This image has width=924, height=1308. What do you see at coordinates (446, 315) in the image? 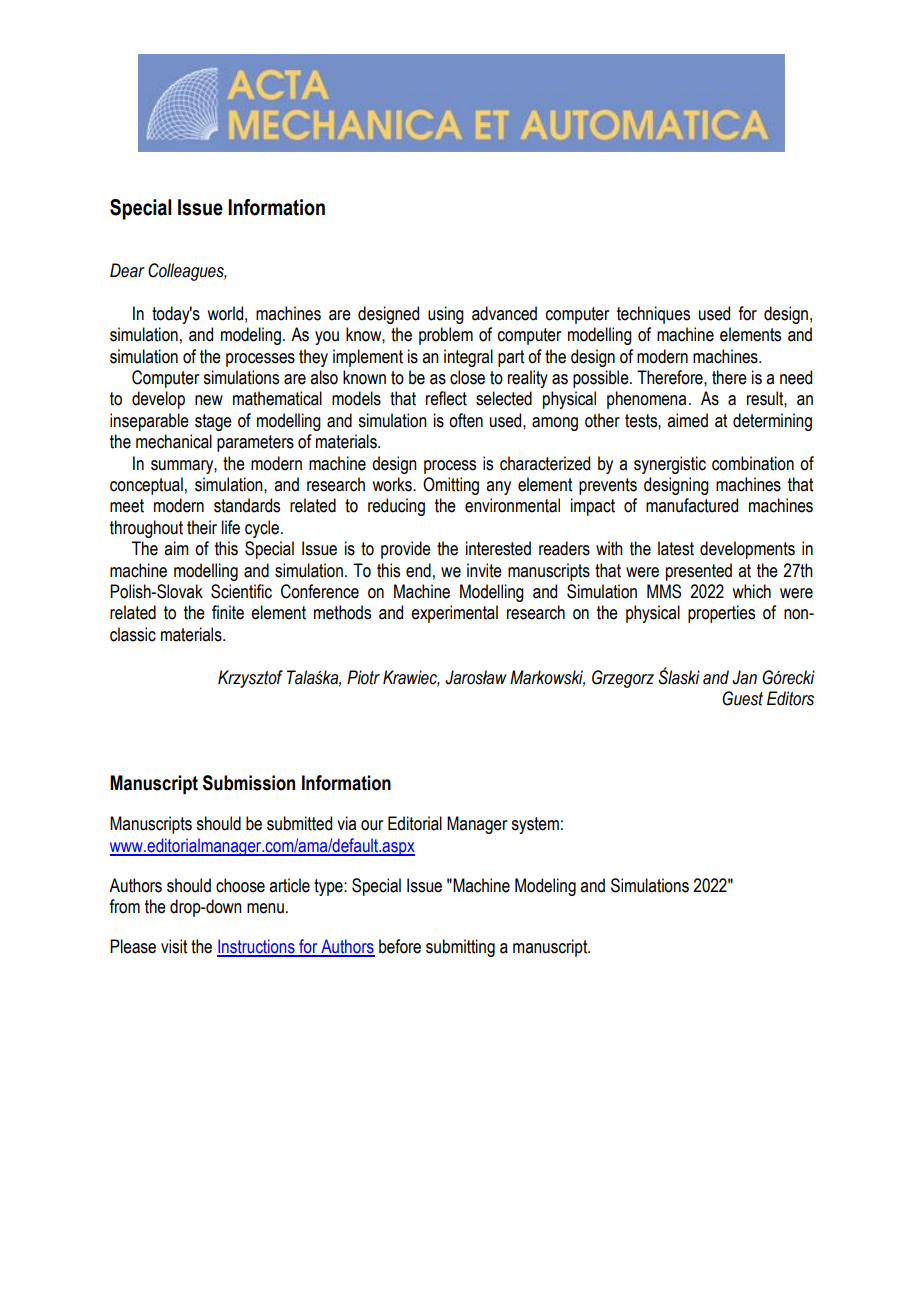
I see `using` at bounding box center [446, 315].
